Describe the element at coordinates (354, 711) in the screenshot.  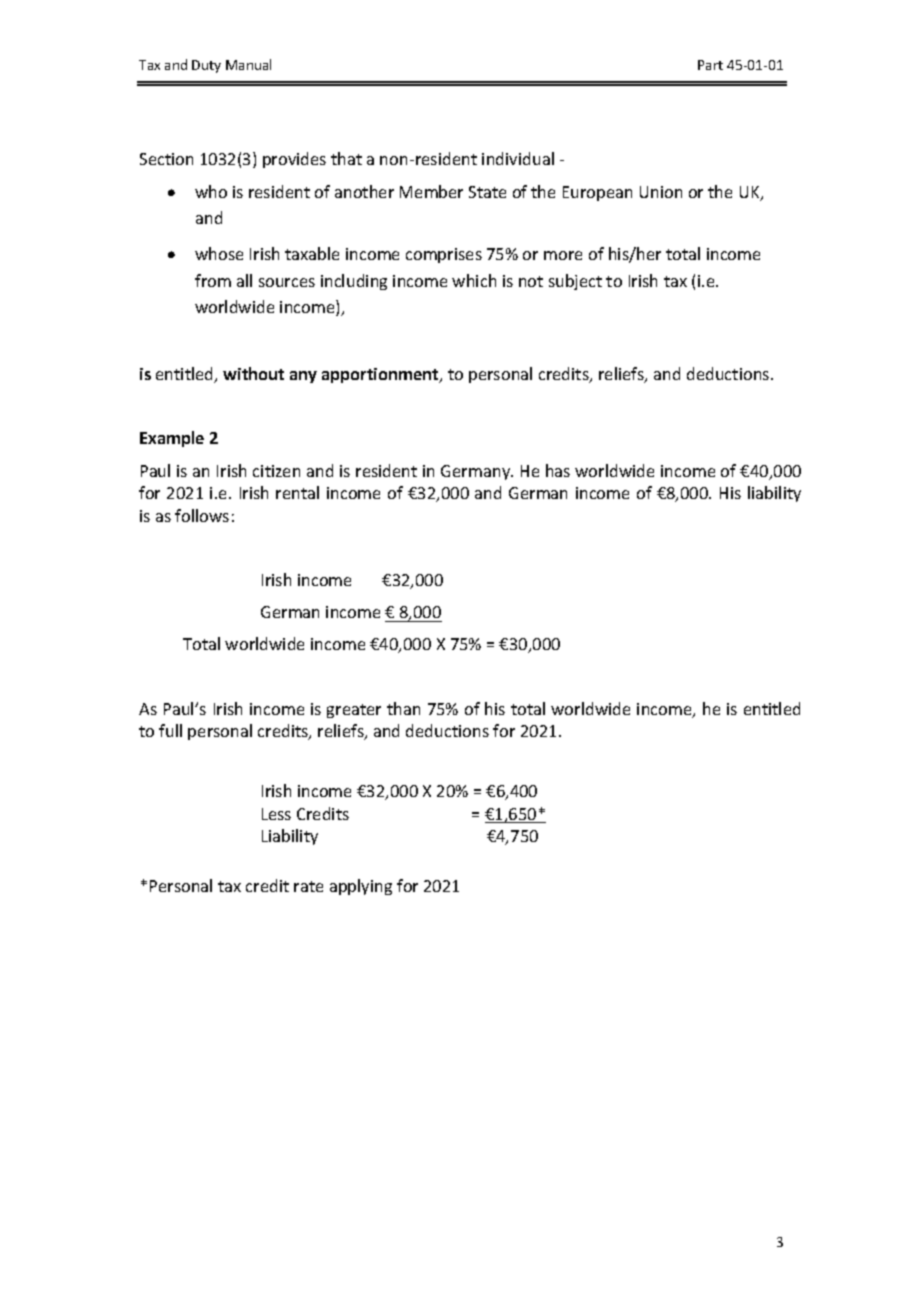
I see `greater` at that location.
